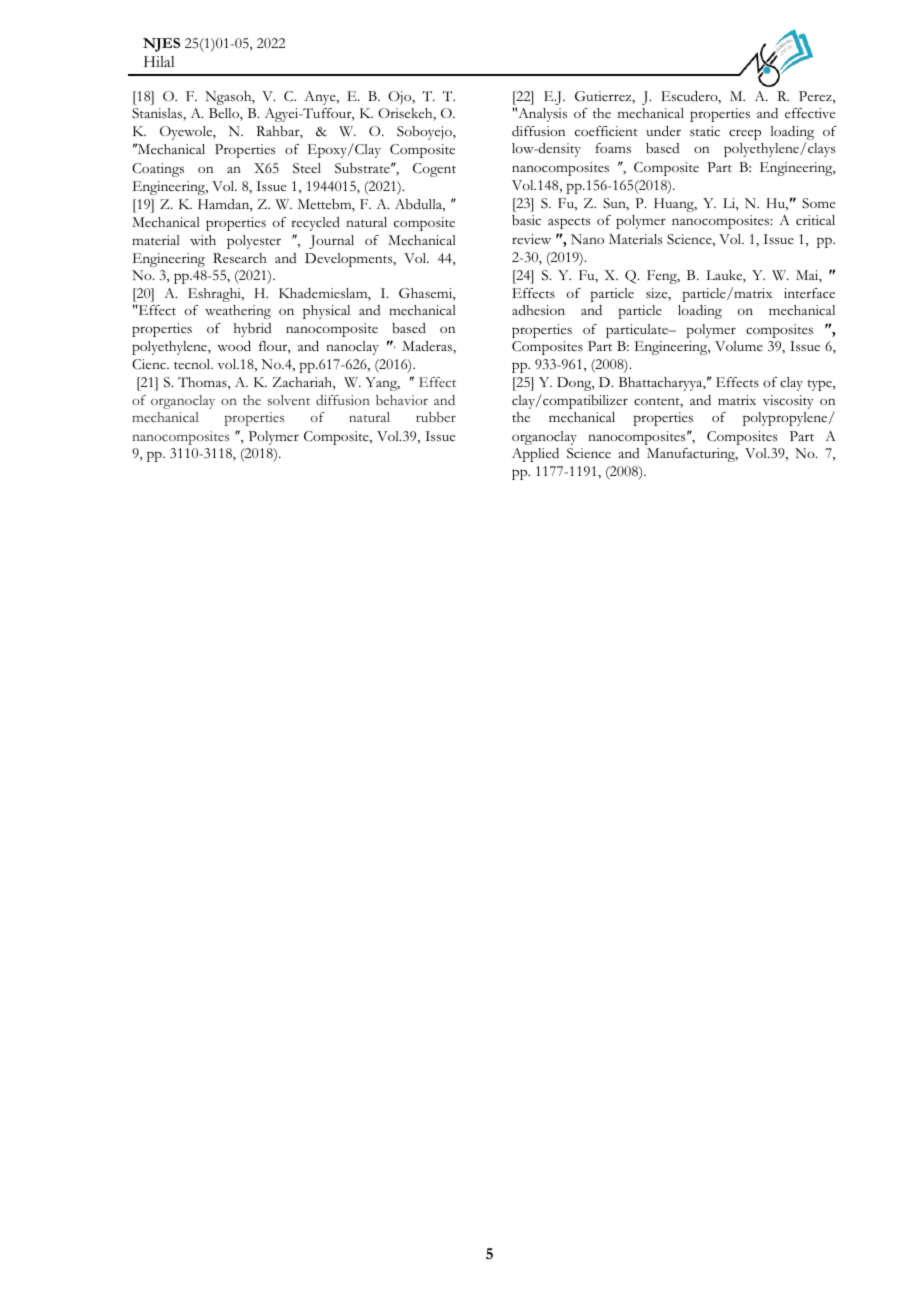  What do you see at coordinates (739, 346) in the page?
I see `Volume` at bounding box center [739, 346].
